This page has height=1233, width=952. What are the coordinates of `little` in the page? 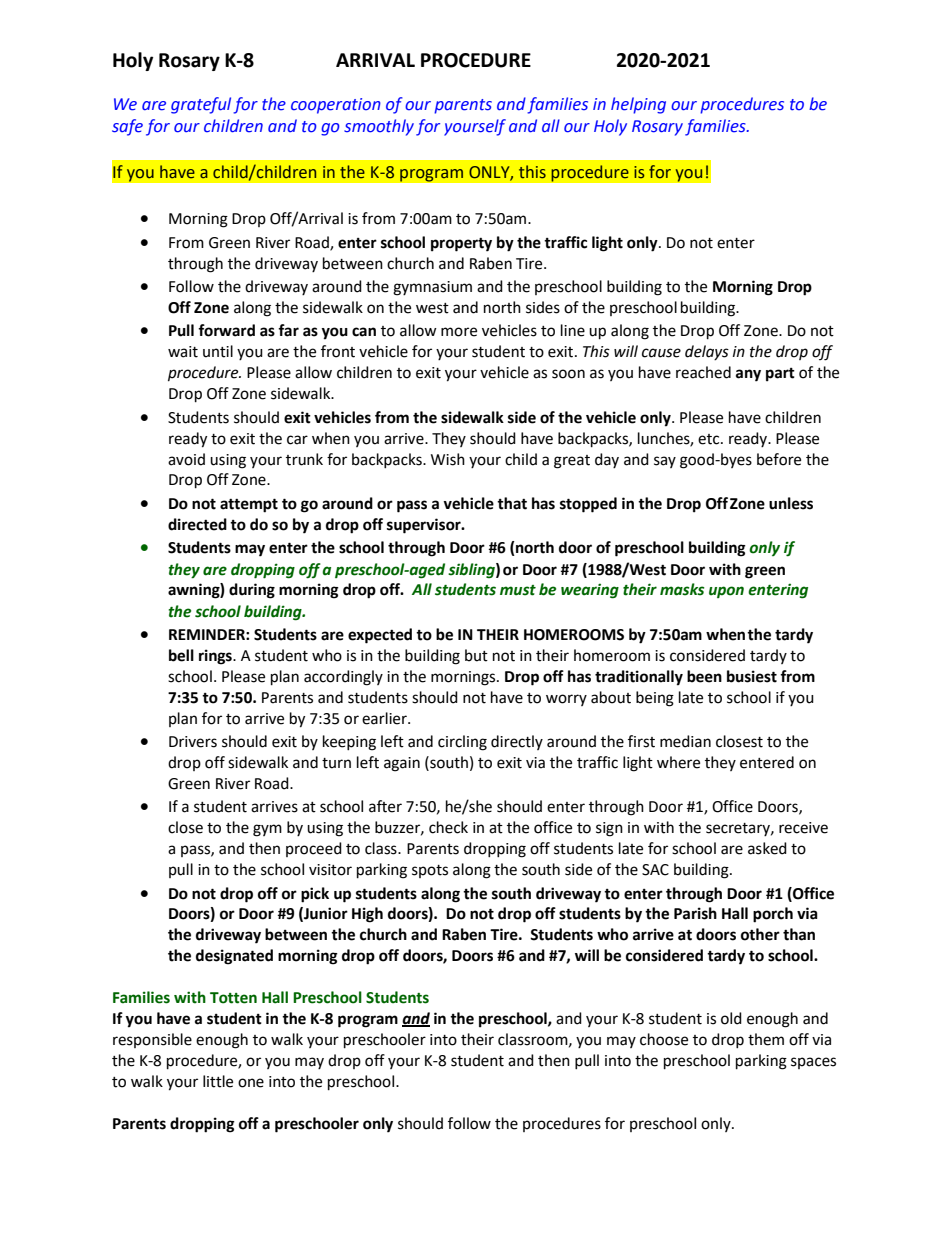 It's located at (218, 1081).
